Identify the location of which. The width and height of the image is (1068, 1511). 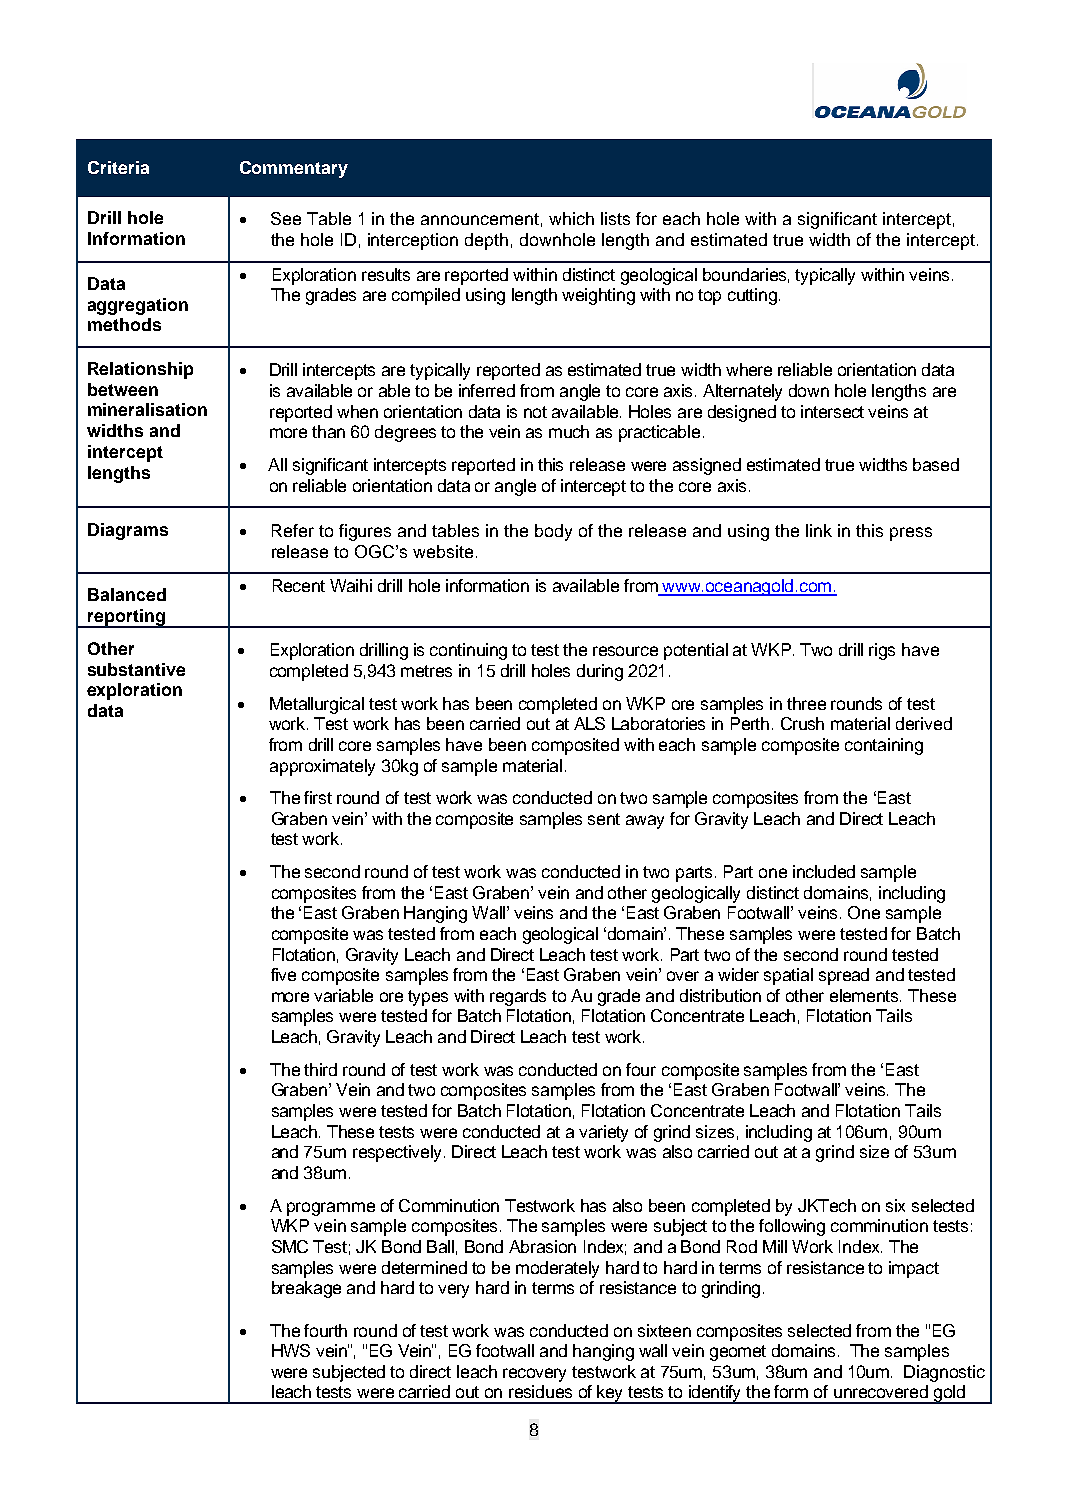
(571, 218).
